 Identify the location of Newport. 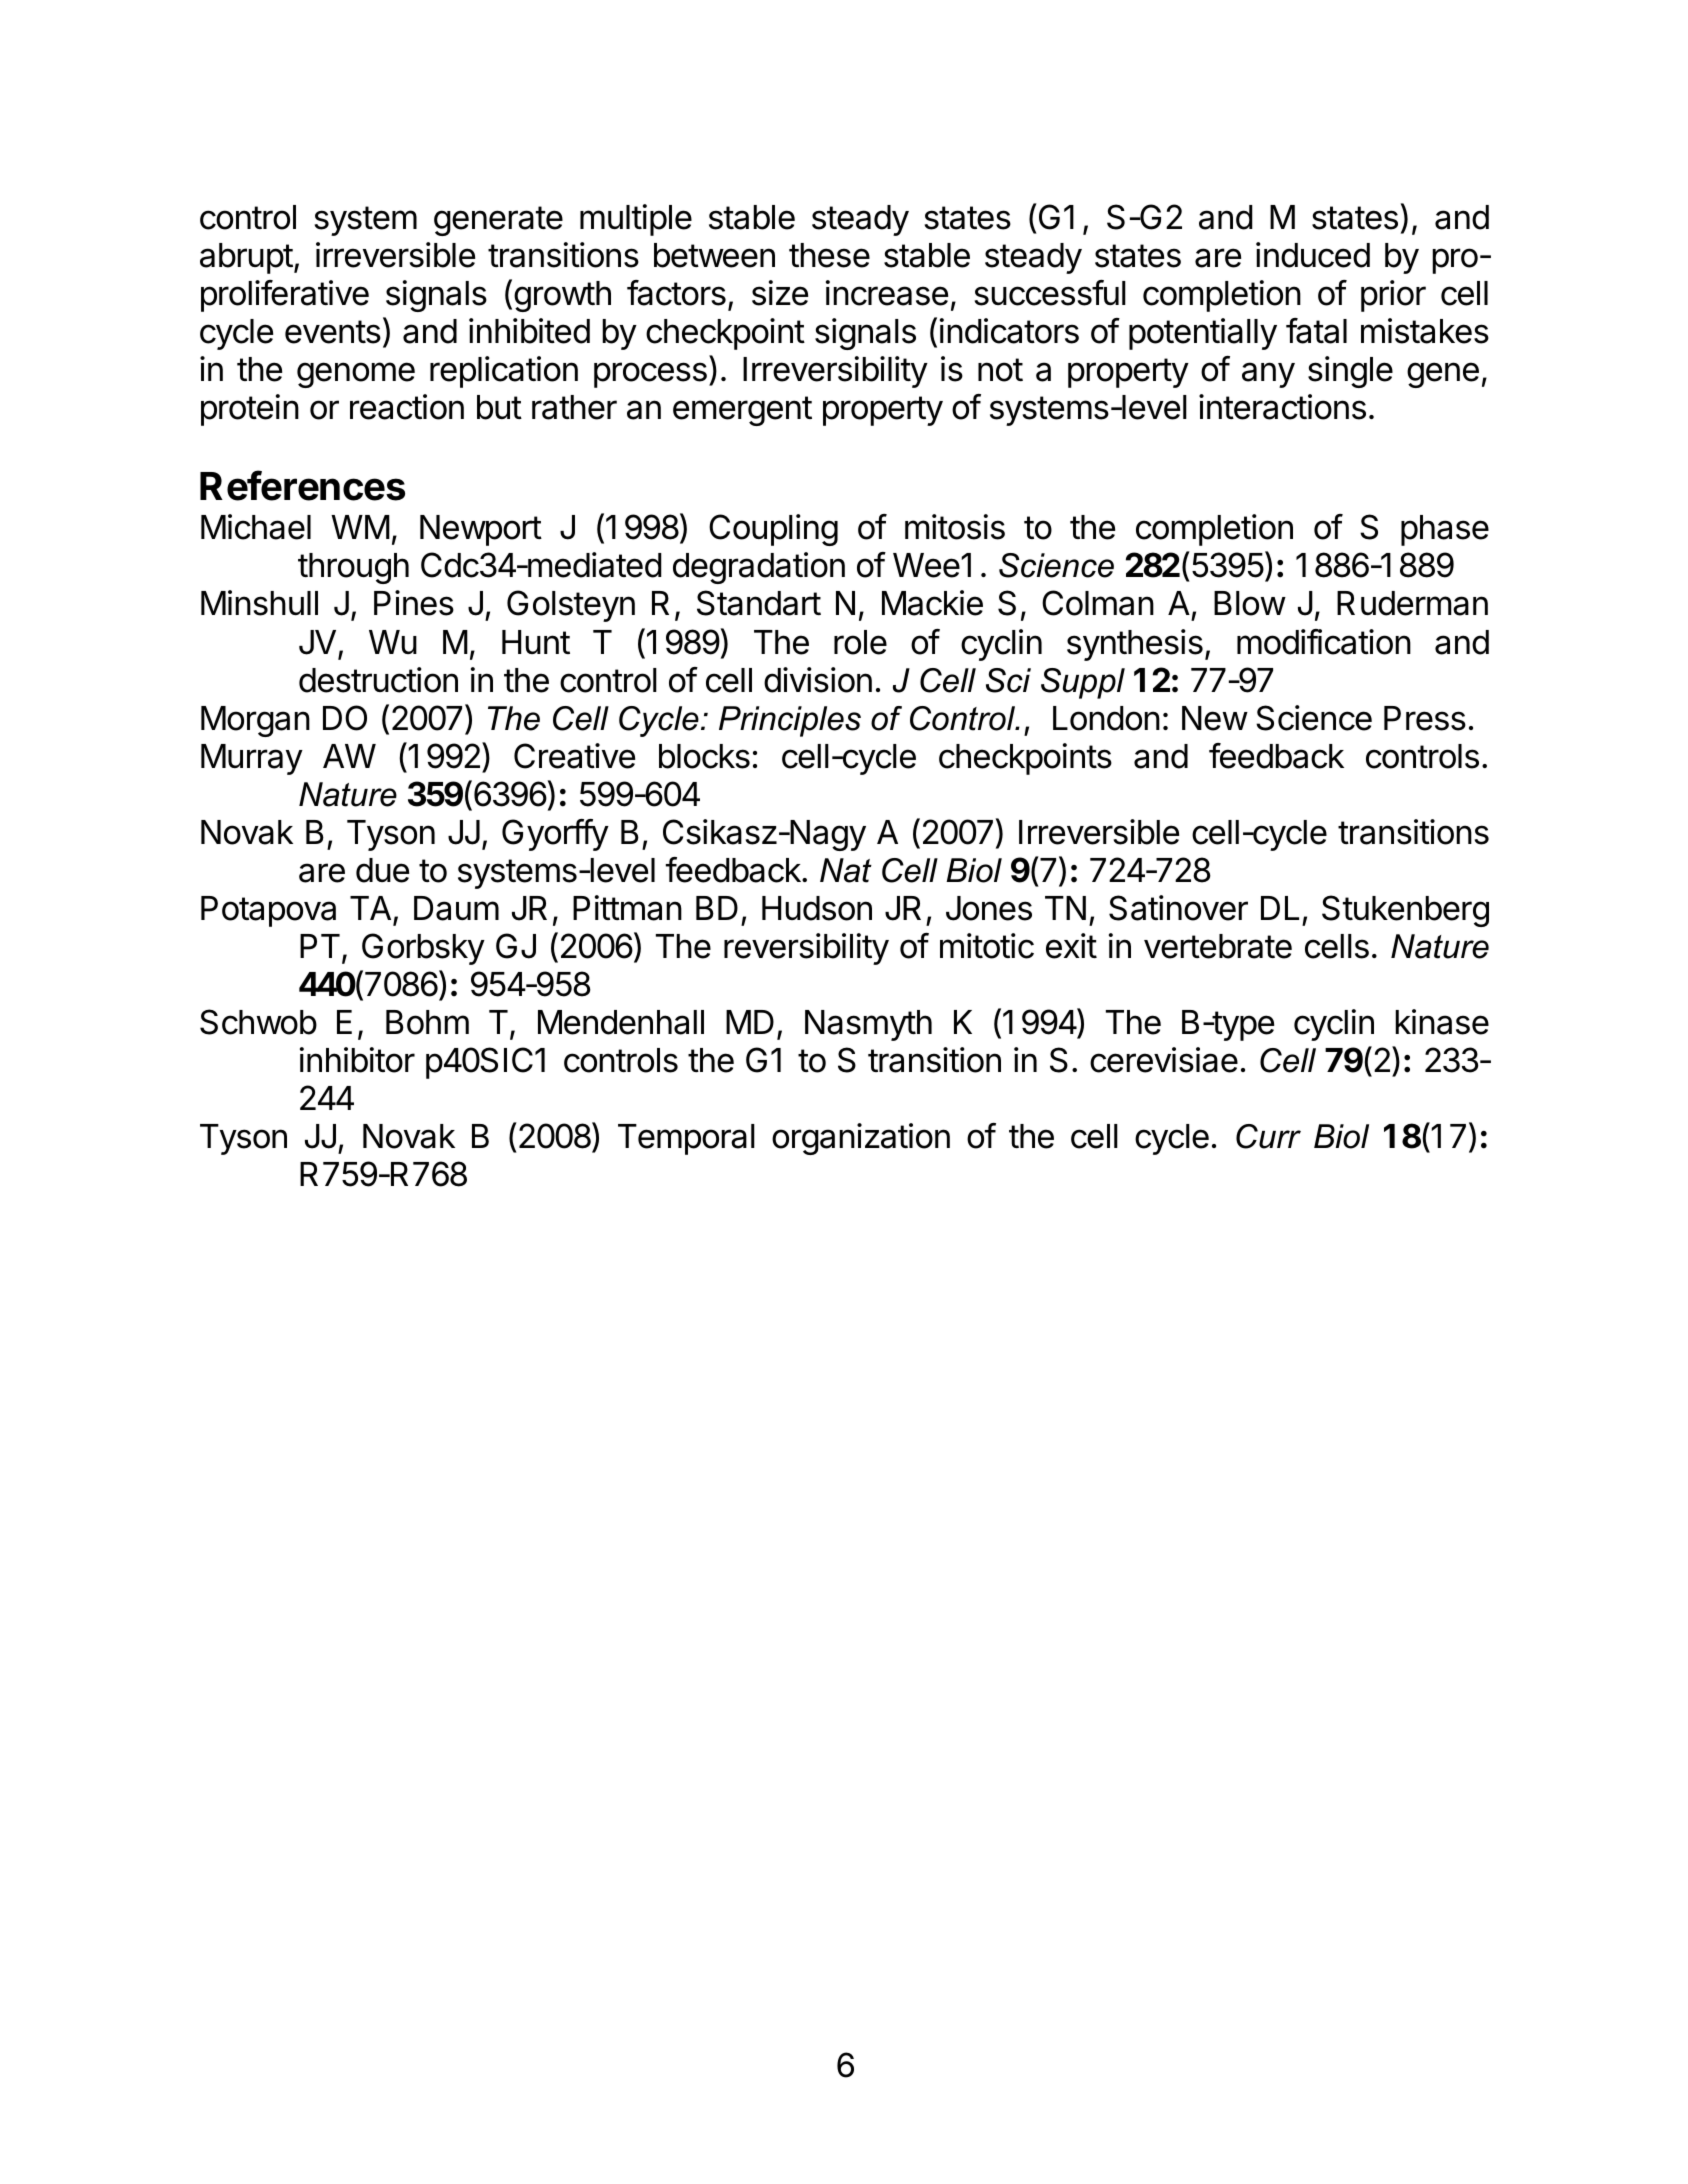
(481, 530).
